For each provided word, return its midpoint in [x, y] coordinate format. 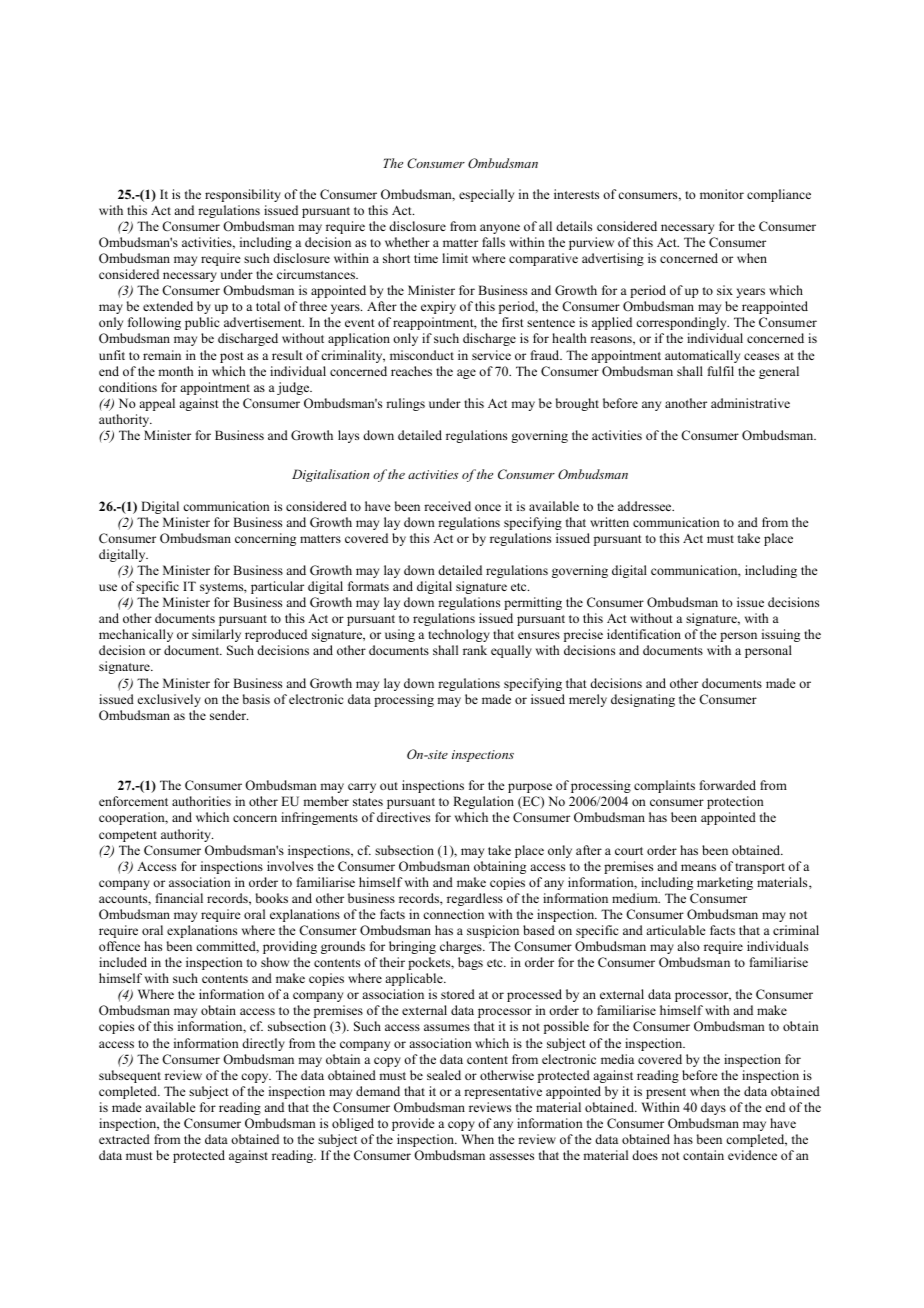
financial [179, 898]
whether [407, 242]
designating [643, 700]
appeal [157, 404]
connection [453, 914]
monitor [722, 194]
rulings [405, 404]
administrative [750, 403]
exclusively [169, 700]
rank [475, 650]
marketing [725, 883]
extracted [124, 1139]
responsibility [243, 195]
